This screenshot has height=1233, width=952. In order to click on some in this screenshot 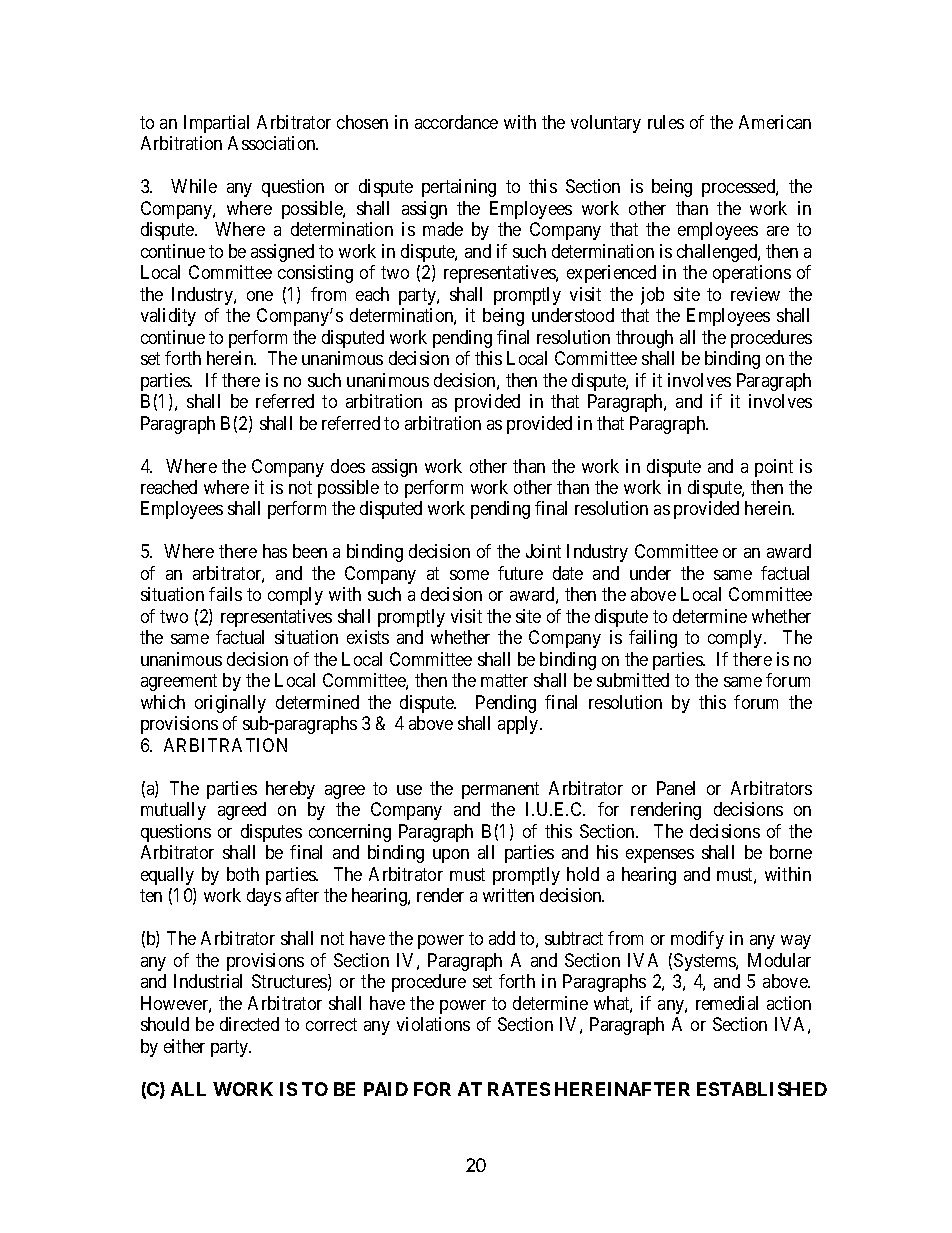, I will do `click(469, 575)`.
